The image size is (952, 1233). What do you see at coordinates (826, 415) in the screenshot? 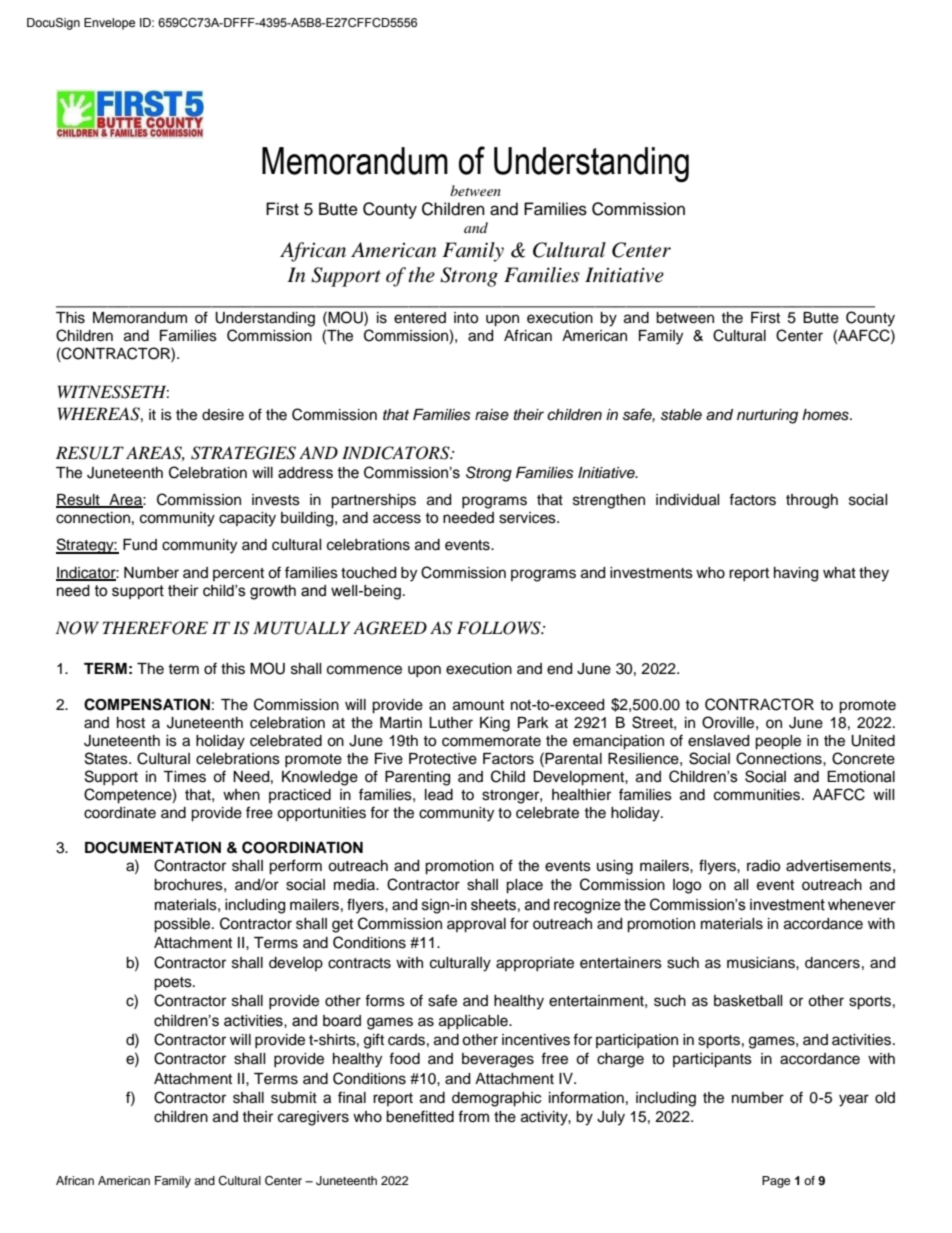
I see `homes` at bounding box center [826, 415].
